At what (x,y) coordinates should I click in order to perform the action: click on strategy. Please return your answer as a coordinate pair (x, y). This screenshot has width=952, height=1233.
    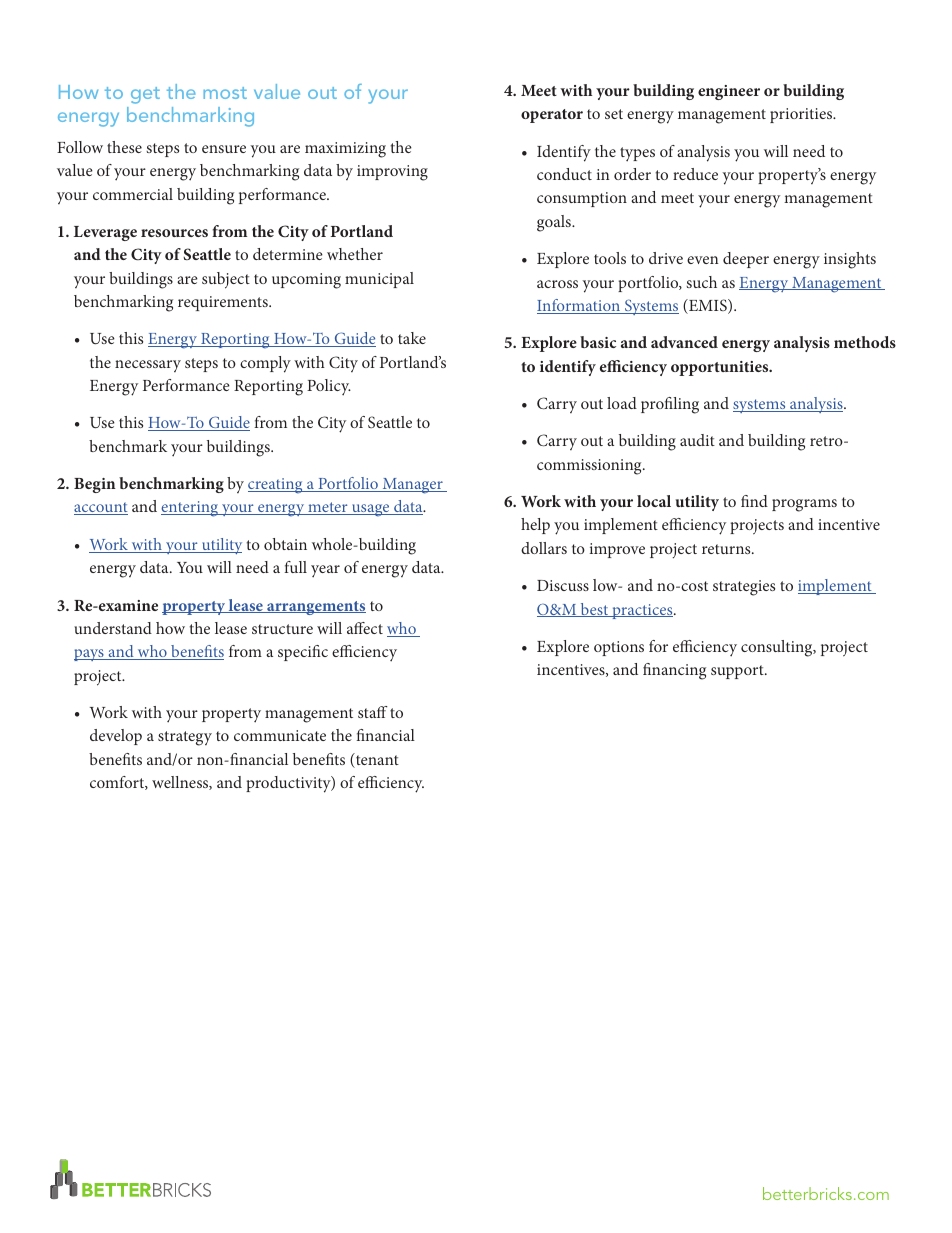
    Looking at the image, I should click on (185, 738).
